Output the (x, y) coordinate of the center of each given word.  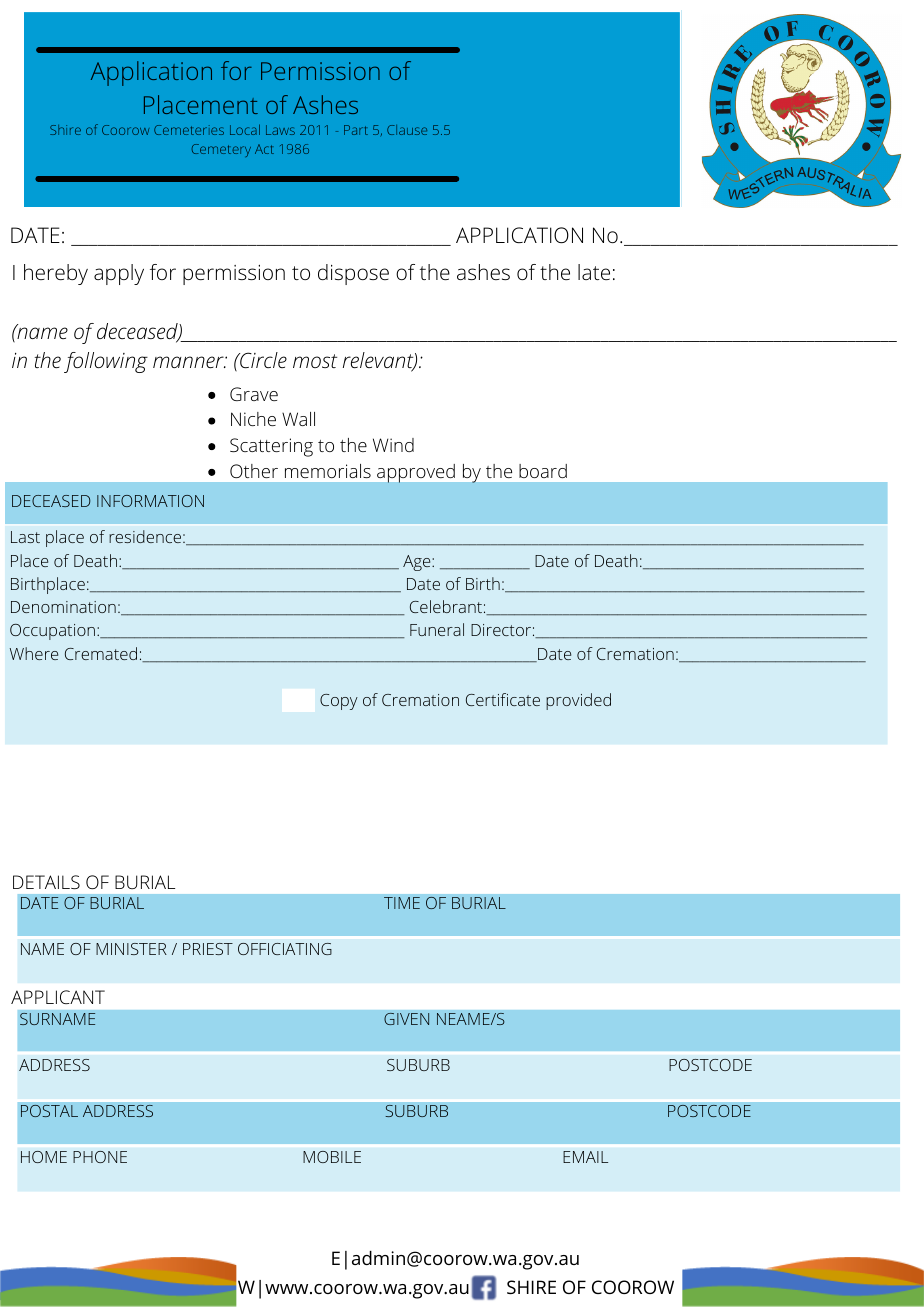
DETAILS (46, 882)
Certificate (503, 699)
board (543, 471)
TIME (402, 903)
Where (34, 653)
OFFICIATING (285, 949)
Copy (339, 702)
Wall (298, 419)
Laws (280, 130)
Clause (407, 130)
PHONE (100, 1157)
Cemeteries (189, 130)
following (106, 362)
